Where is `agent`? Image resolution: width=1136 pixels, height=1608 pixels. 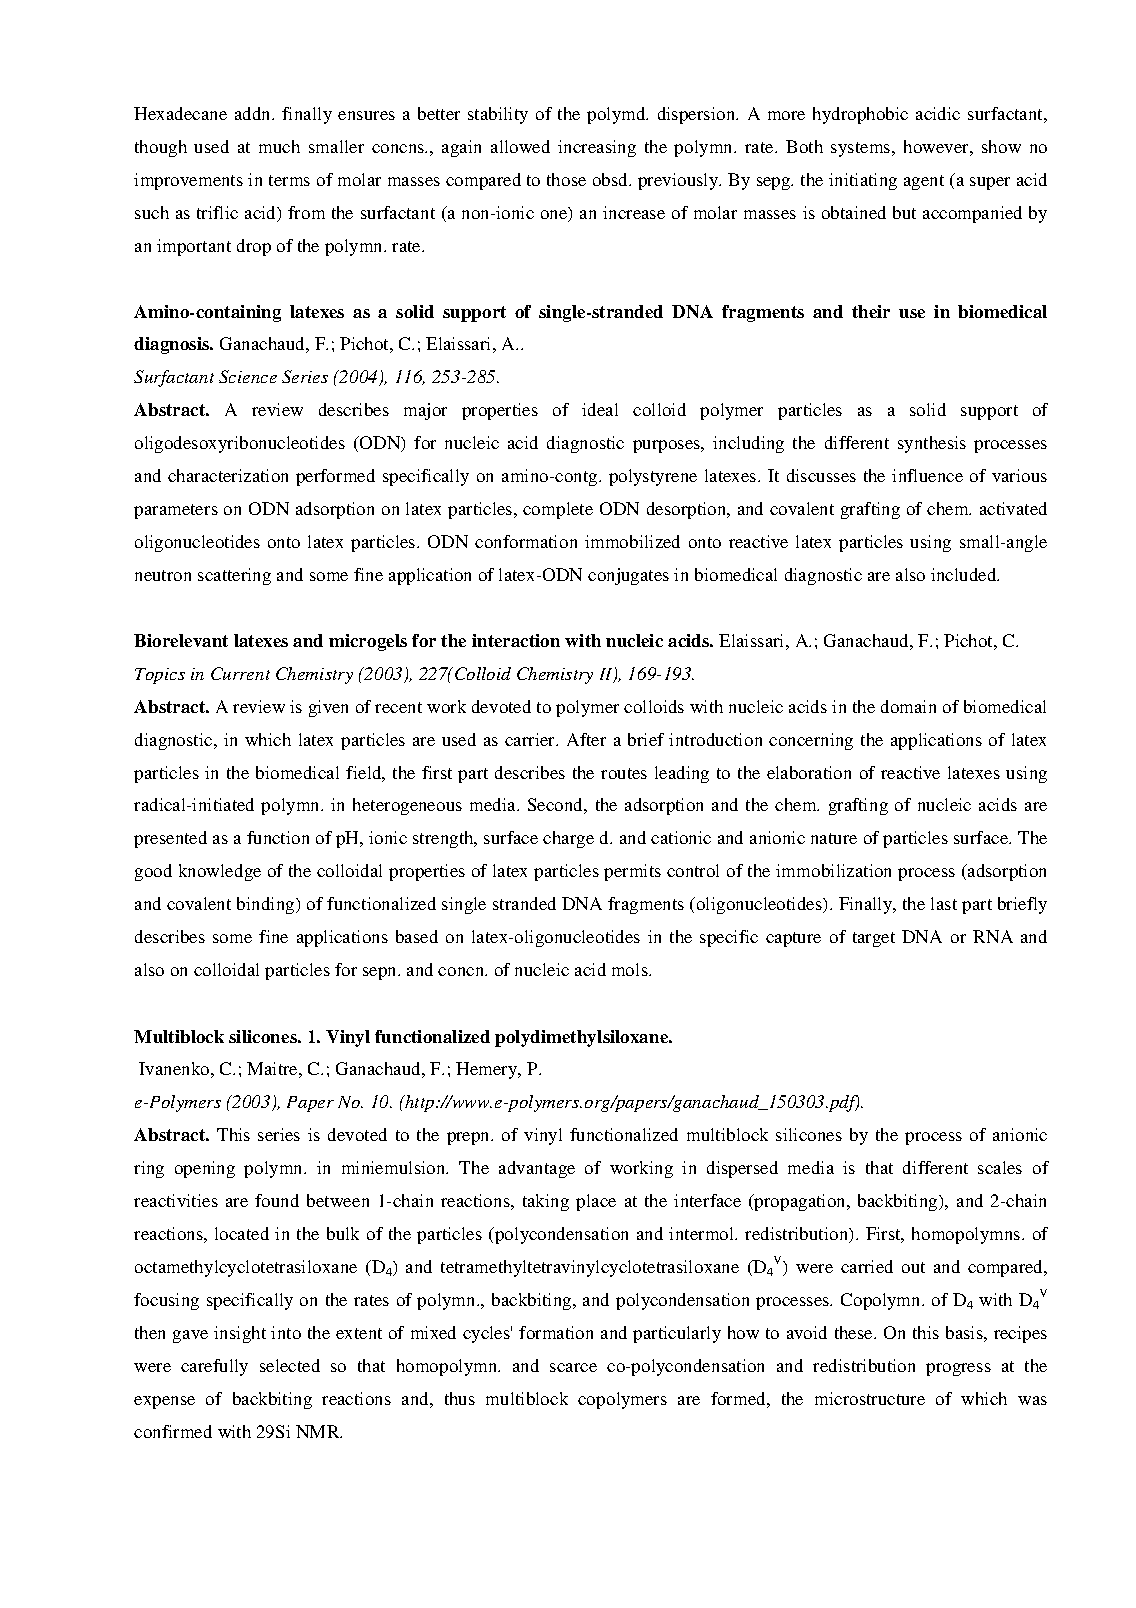 agent is located at coordinates (924, 182).
